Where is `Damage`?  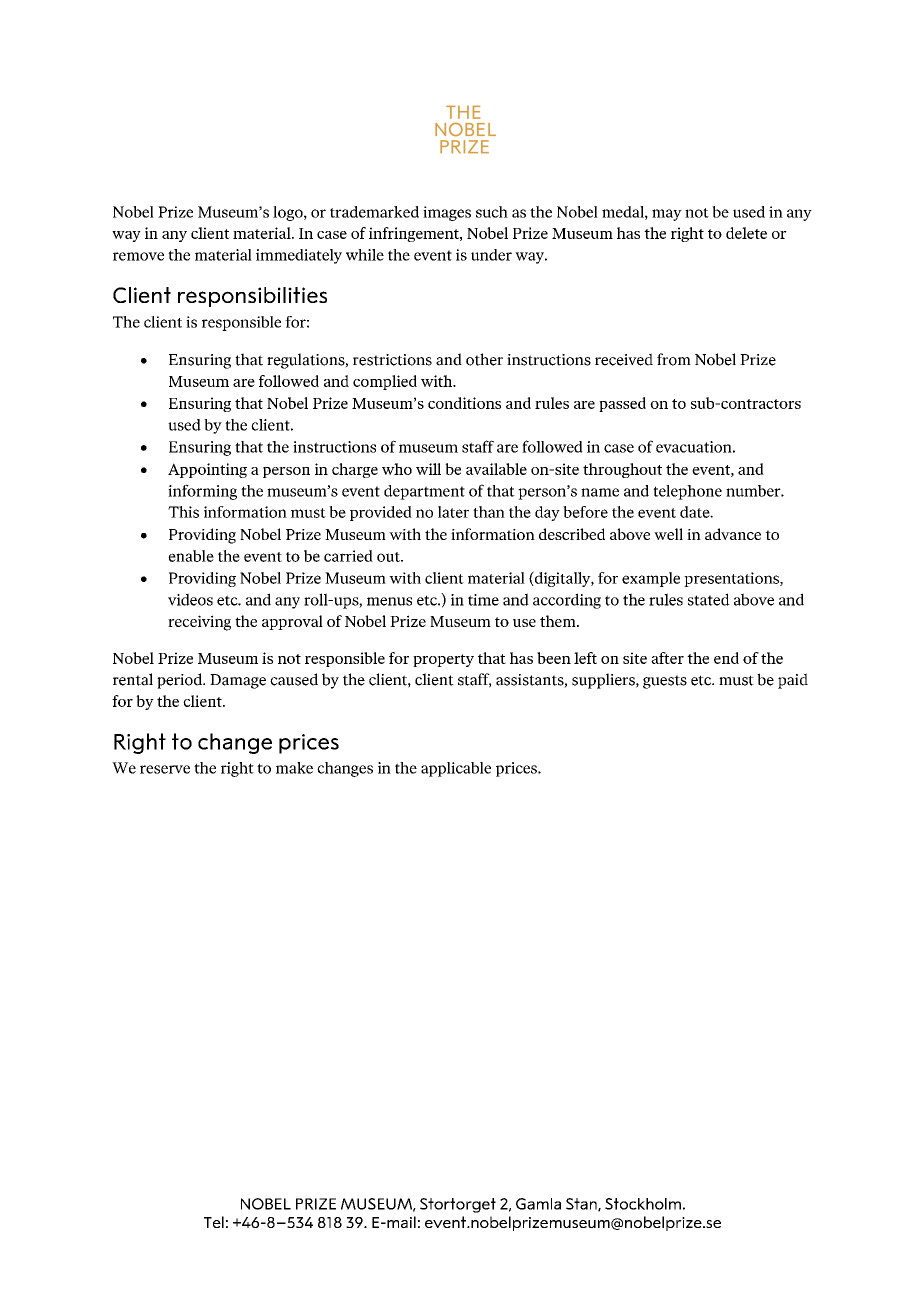
Damage is located at coordinates (238, 681).
